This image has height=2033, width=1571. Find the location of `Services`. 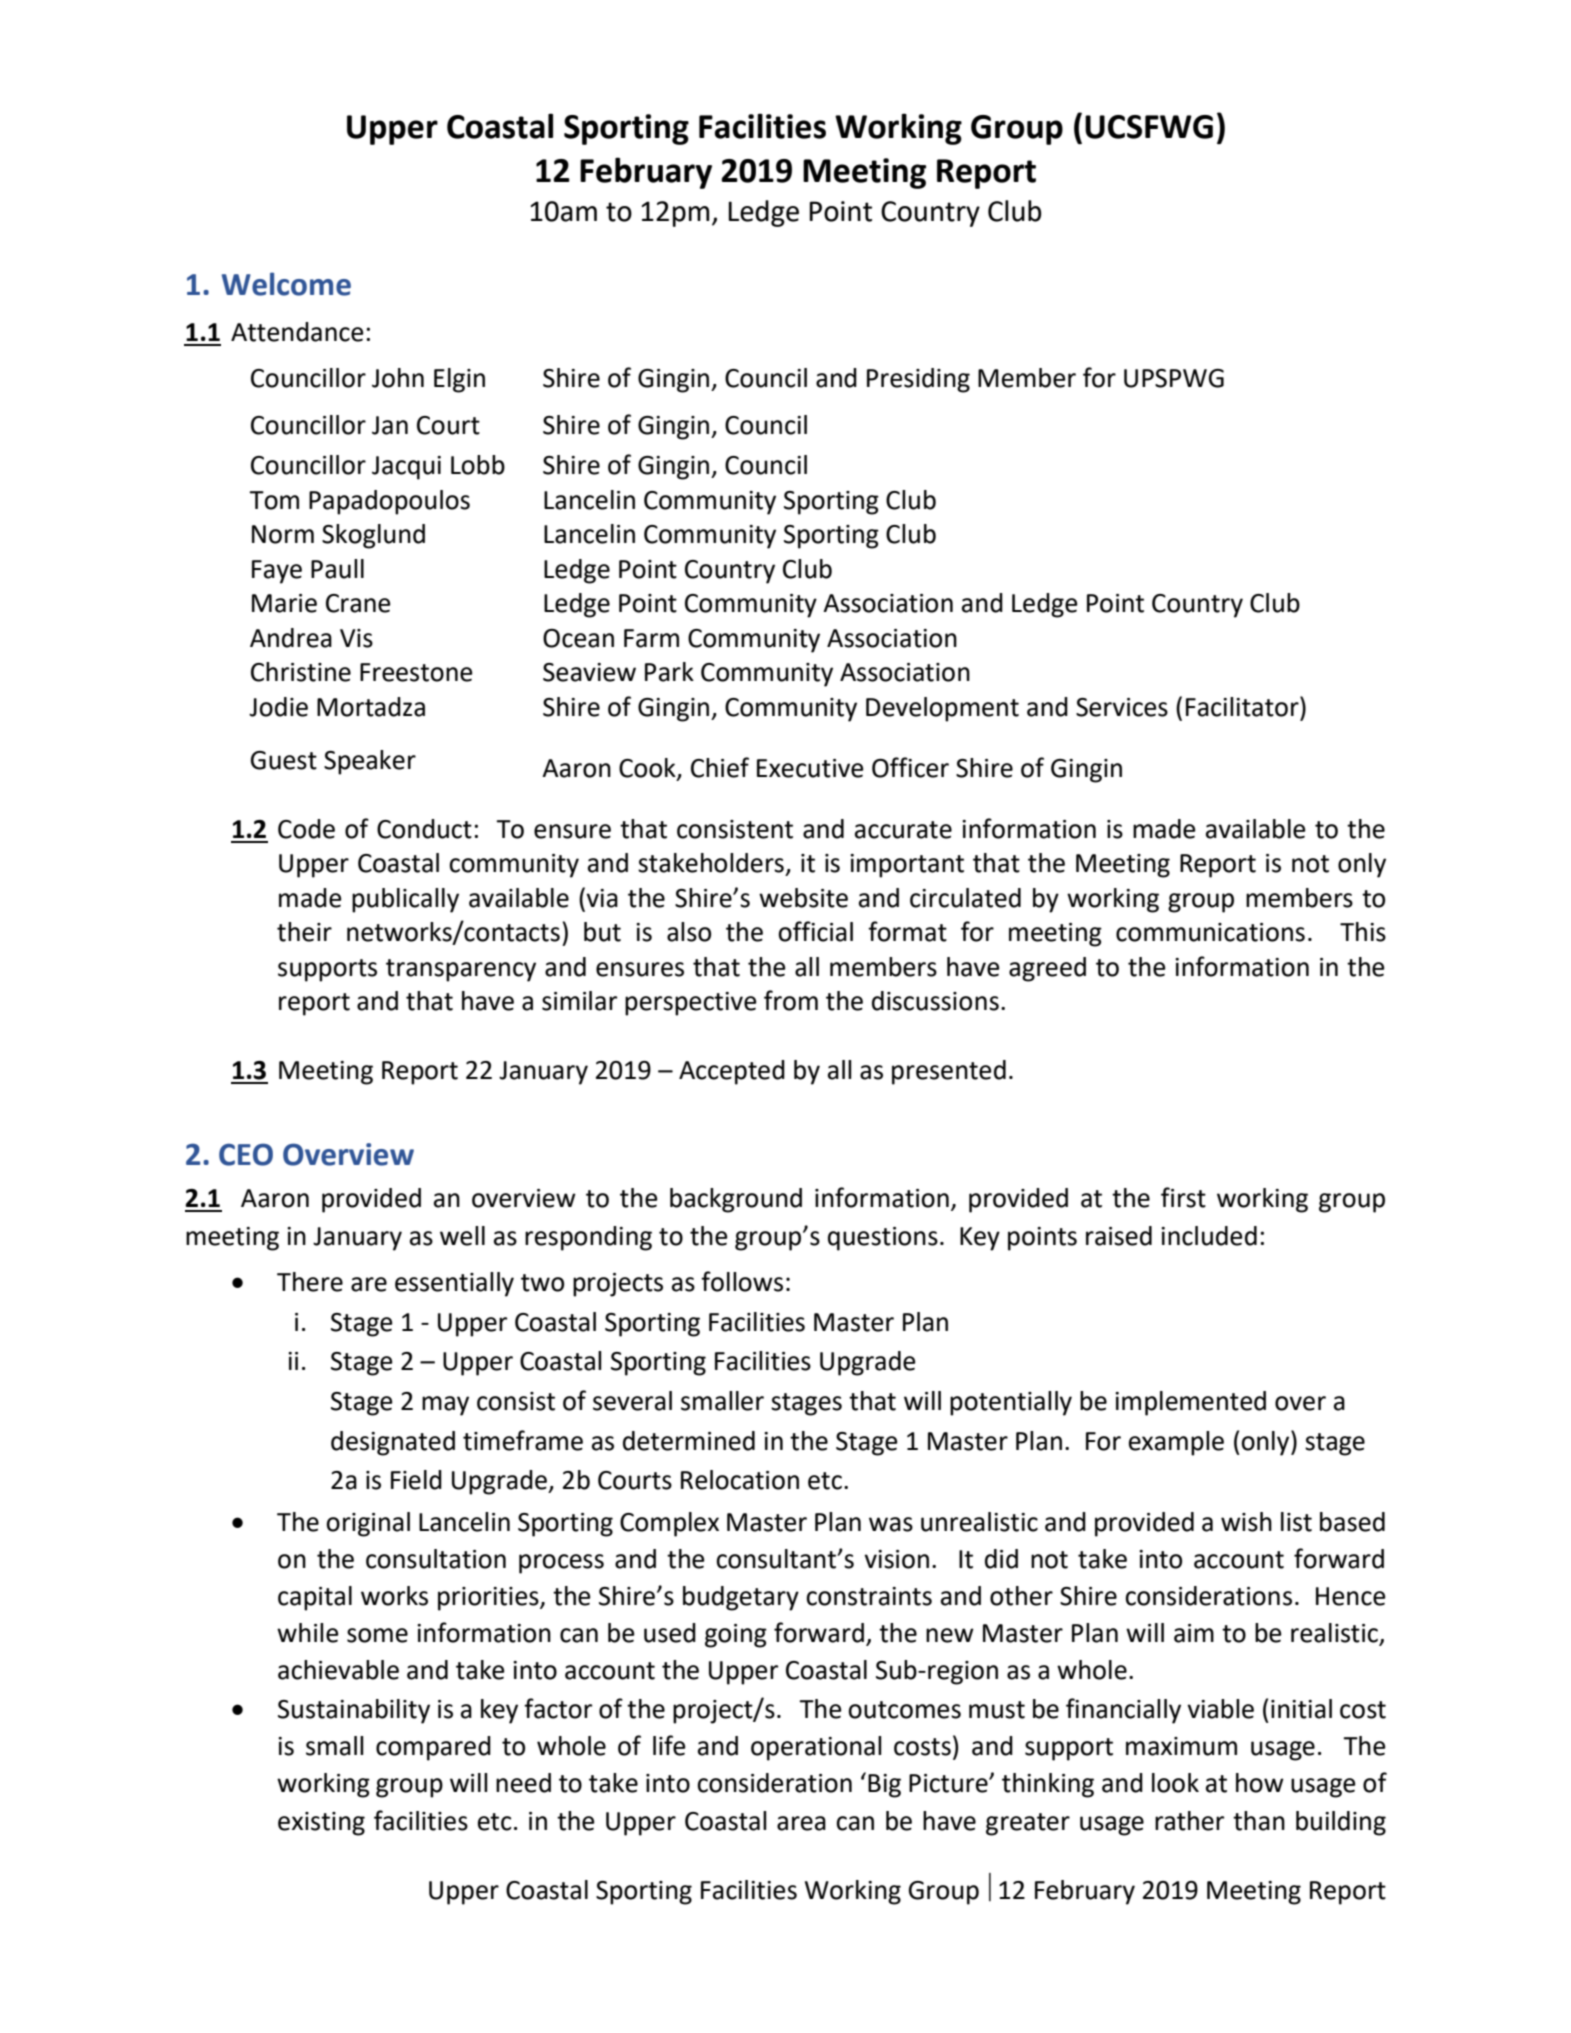

Services is located at coordinates (1122, 707).
